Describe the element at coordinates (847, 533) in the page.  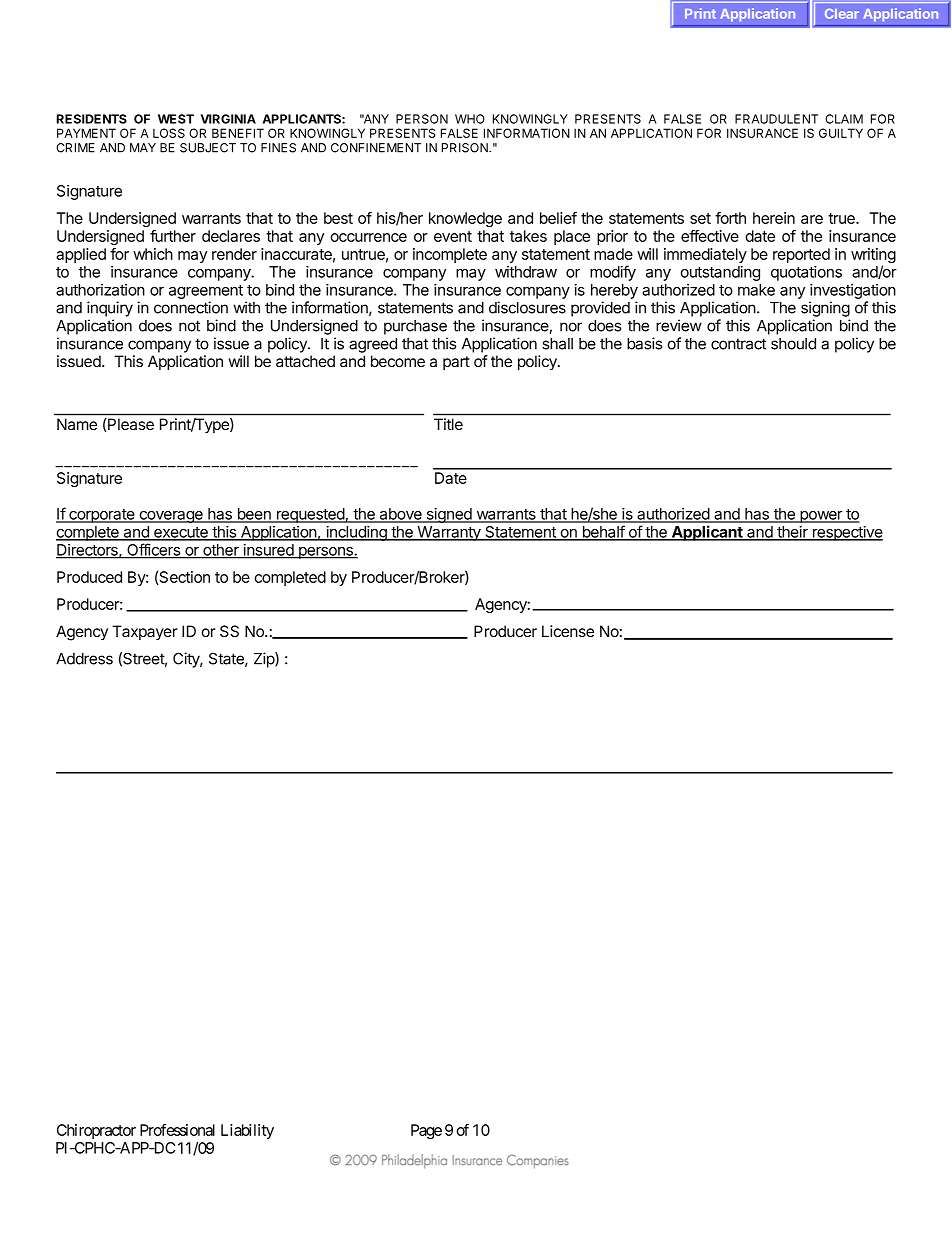
I see `respective` at that location.
